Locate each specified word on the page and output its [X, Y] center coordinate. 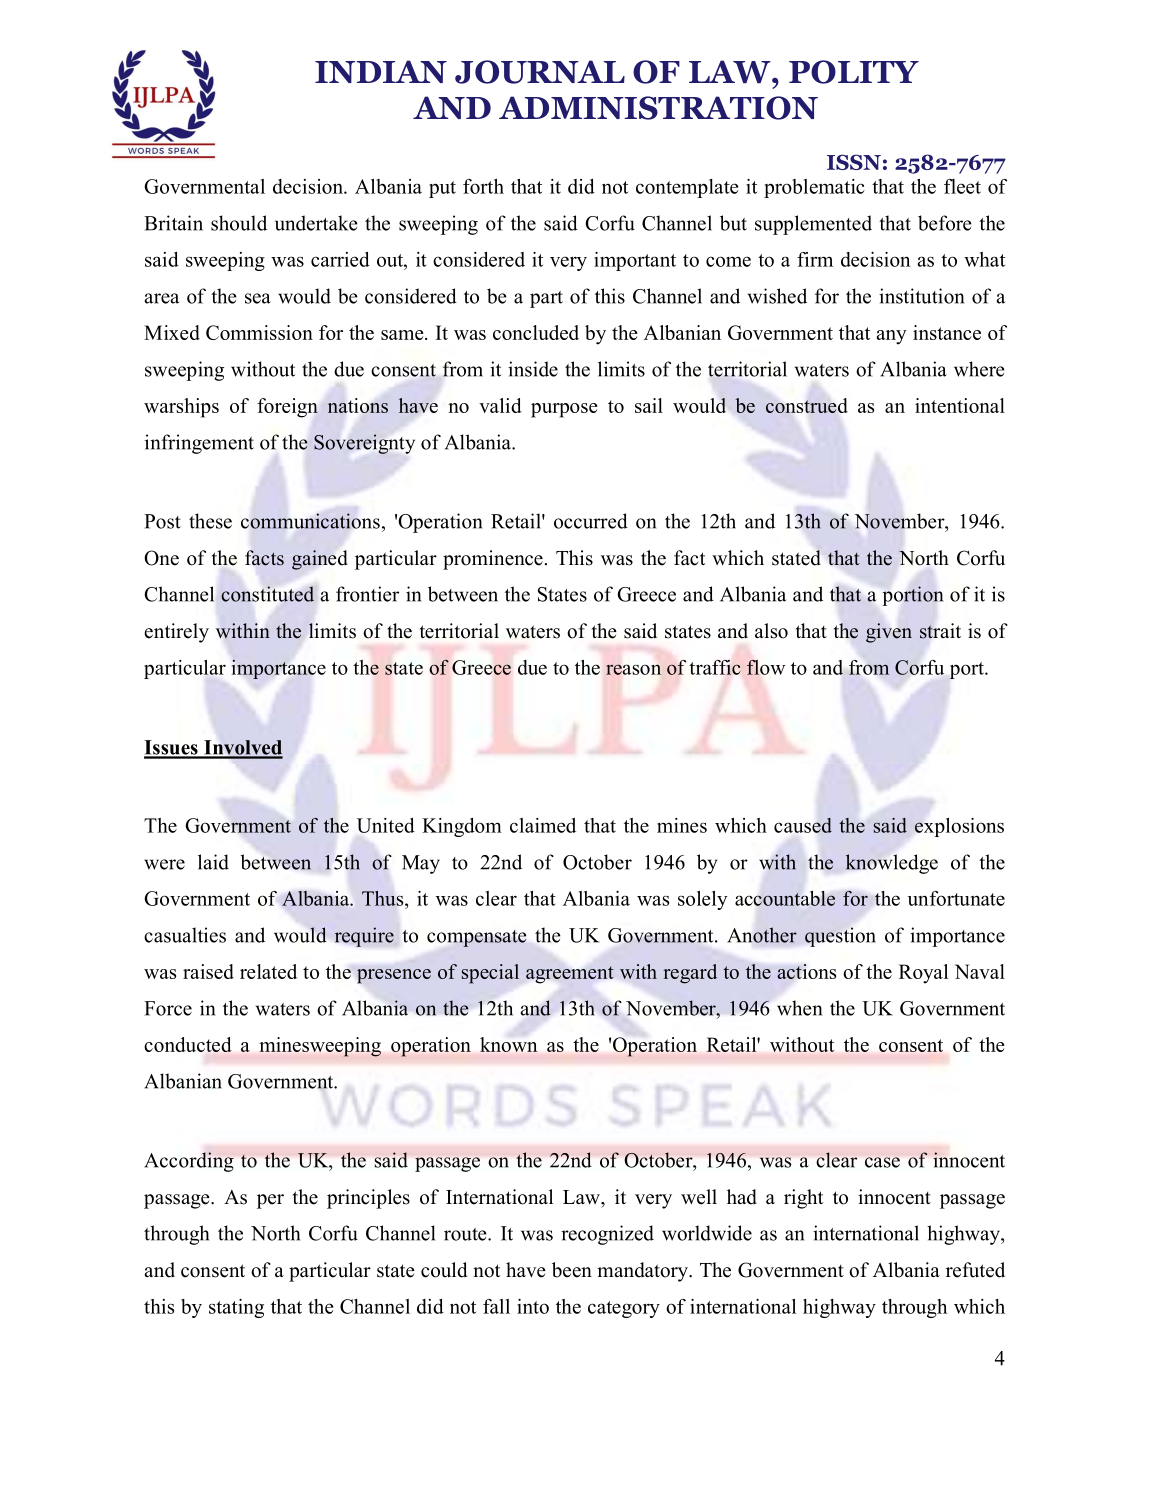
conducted [188, 1044]
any [891, 337]
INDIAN [381, 71]
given [889, 633]
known [508, 1044]
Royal [923, 974]
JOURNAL [540, 72]
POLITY [854, 72]
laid [213, 862]
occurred [591, 521]
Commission [259, 332]
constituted [267, 594]
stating [236, 1308]
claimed [543, 825]
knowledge [891, 864]
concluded [536, 332]
